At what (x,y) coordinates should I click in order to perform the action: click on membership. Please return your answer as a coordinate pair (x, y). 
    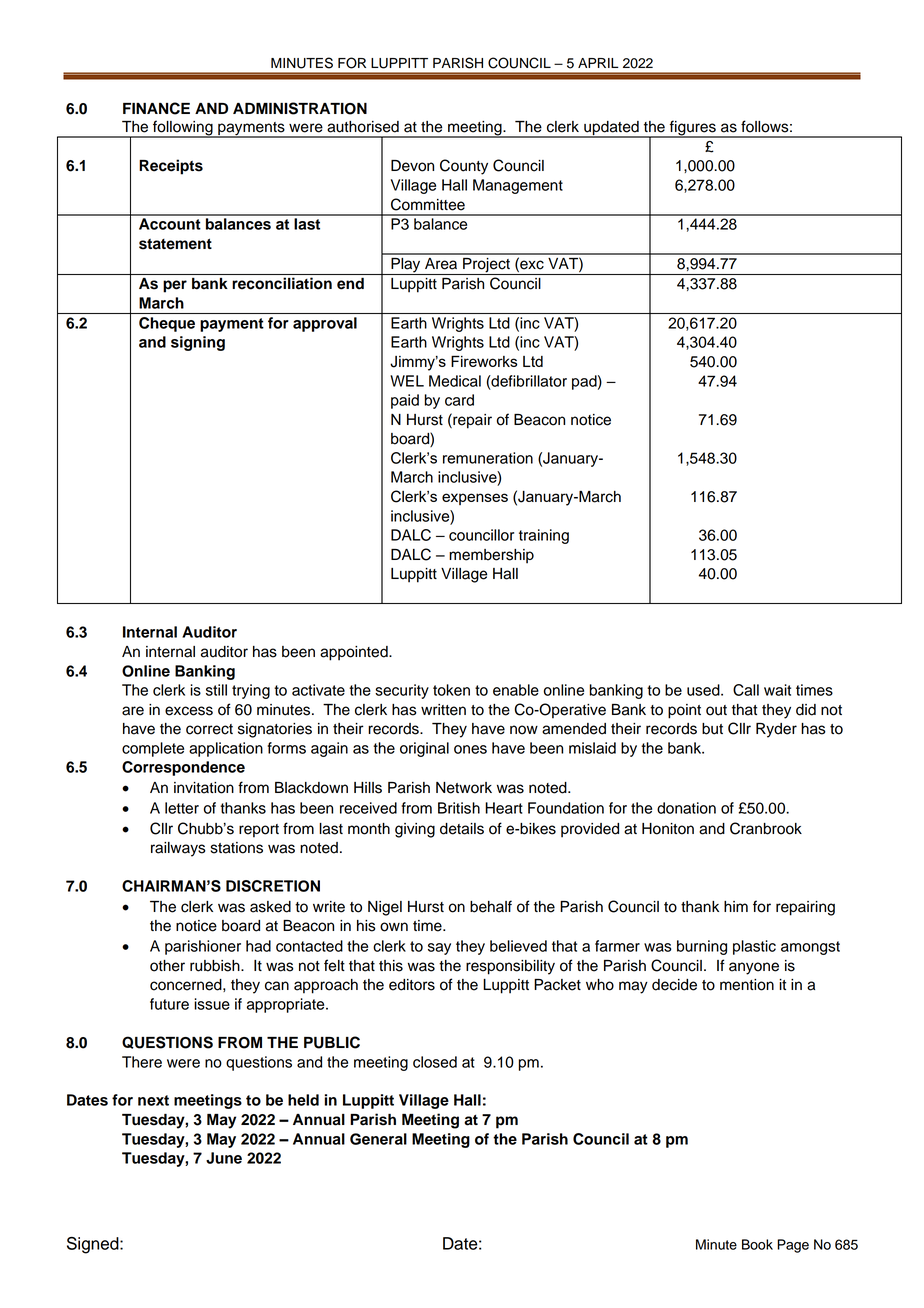
    Looking at the image, I should click on (491, 556).
